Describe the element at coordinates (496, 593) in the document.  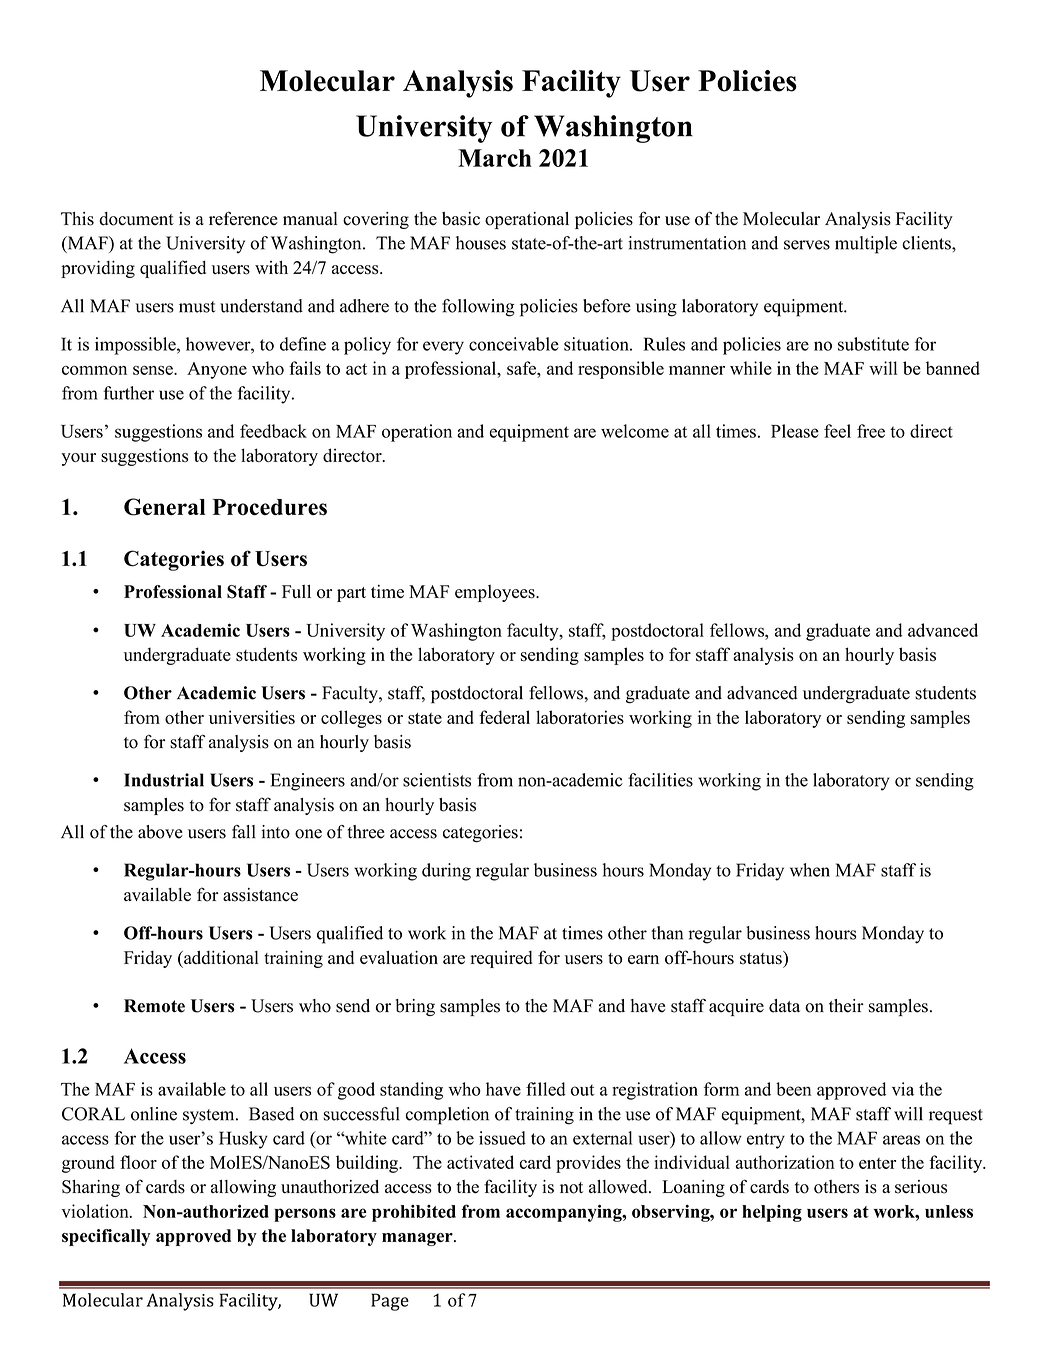
I see `employees` at that location.
